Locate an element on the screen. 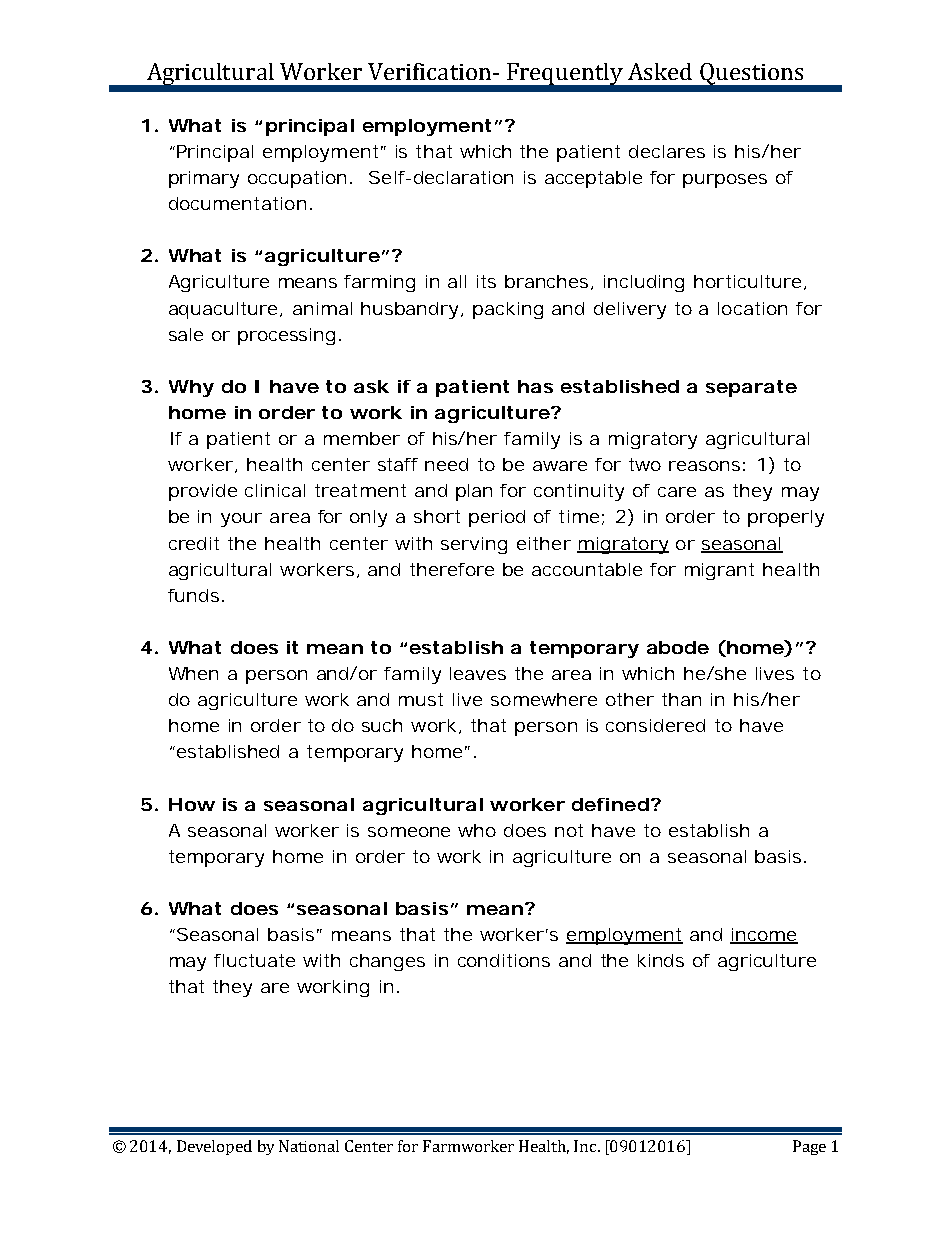  purposes is located at coordinates (725, 181).
